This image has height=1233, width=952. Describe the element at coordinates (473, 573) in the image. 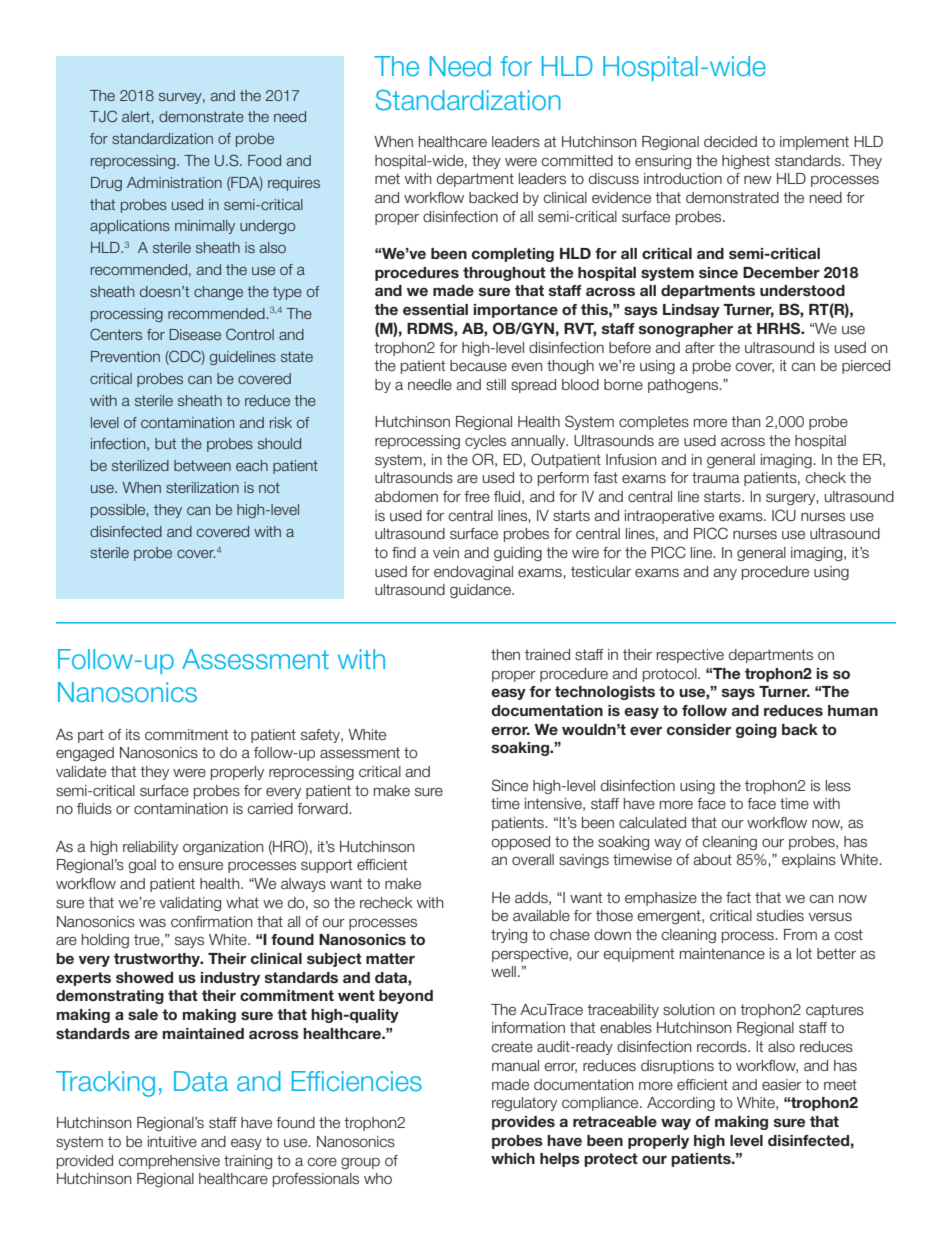

I see `endovaginal` at that location.
